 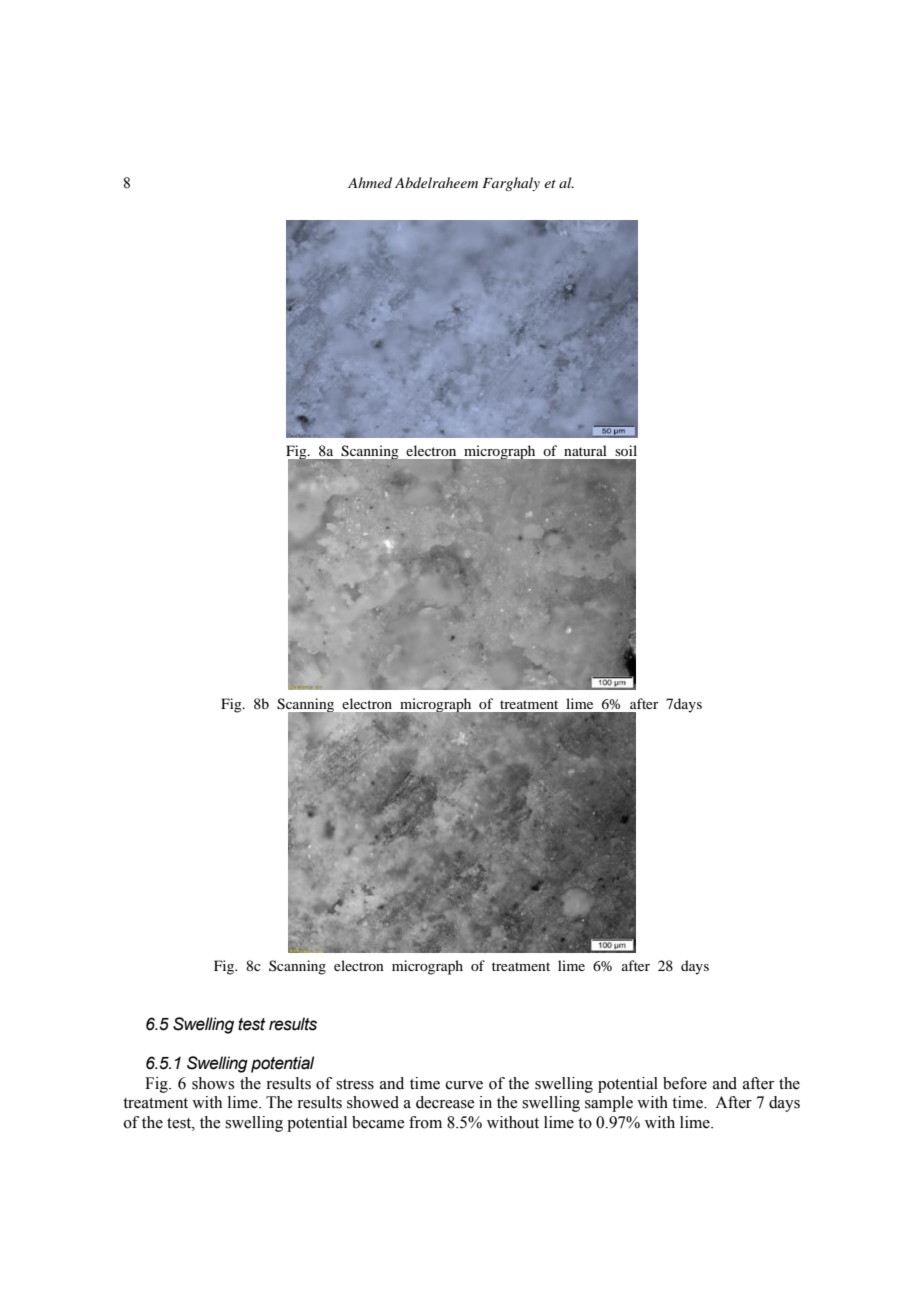 What do you see at coordinates (609, 1104) in the image?
I see `sample` at bounding box center [609, 1104].
